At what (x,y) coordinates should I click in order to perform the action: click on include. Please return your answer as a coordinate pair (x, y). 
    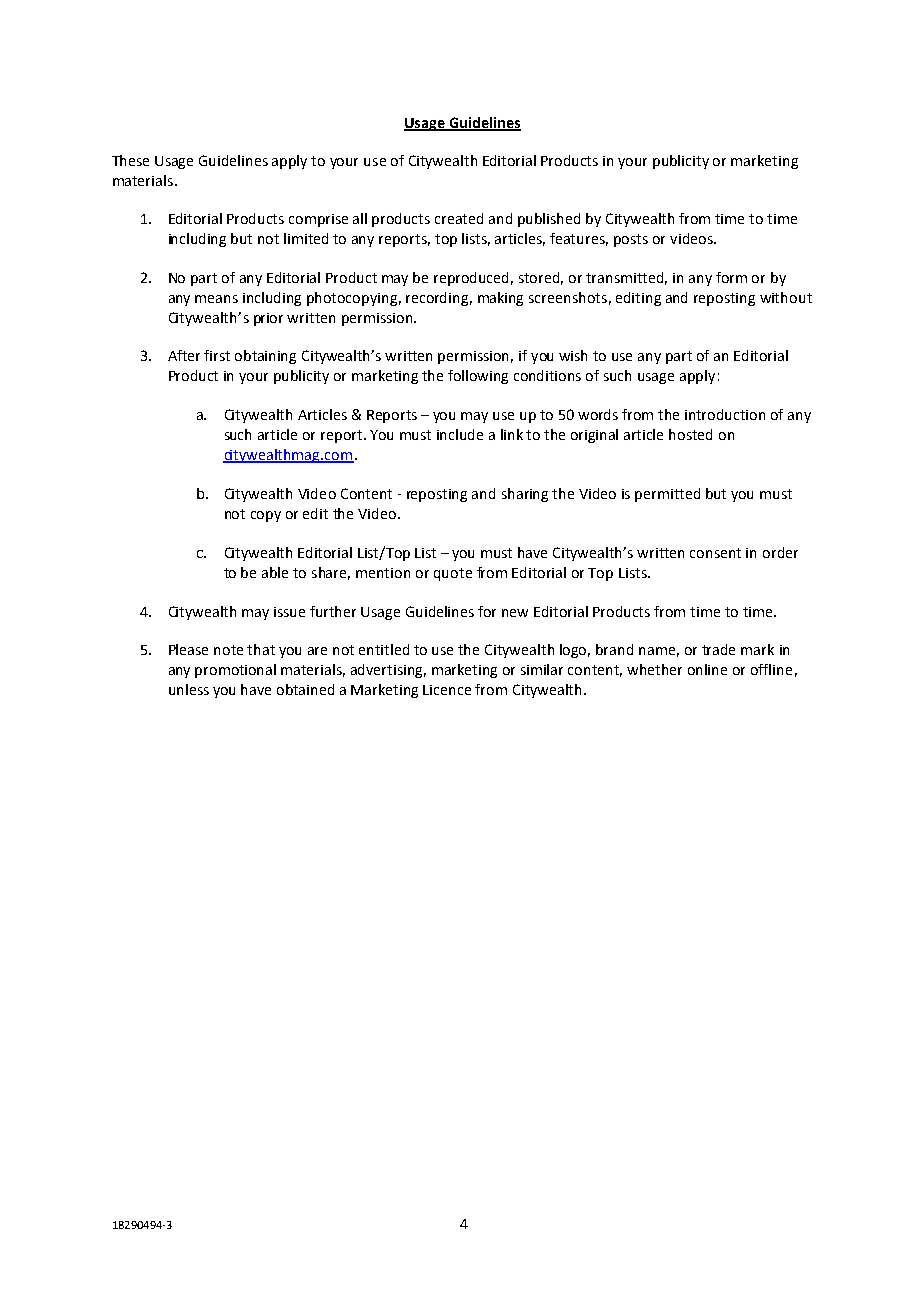
    Looking at the image, I should click on (460, 434).
